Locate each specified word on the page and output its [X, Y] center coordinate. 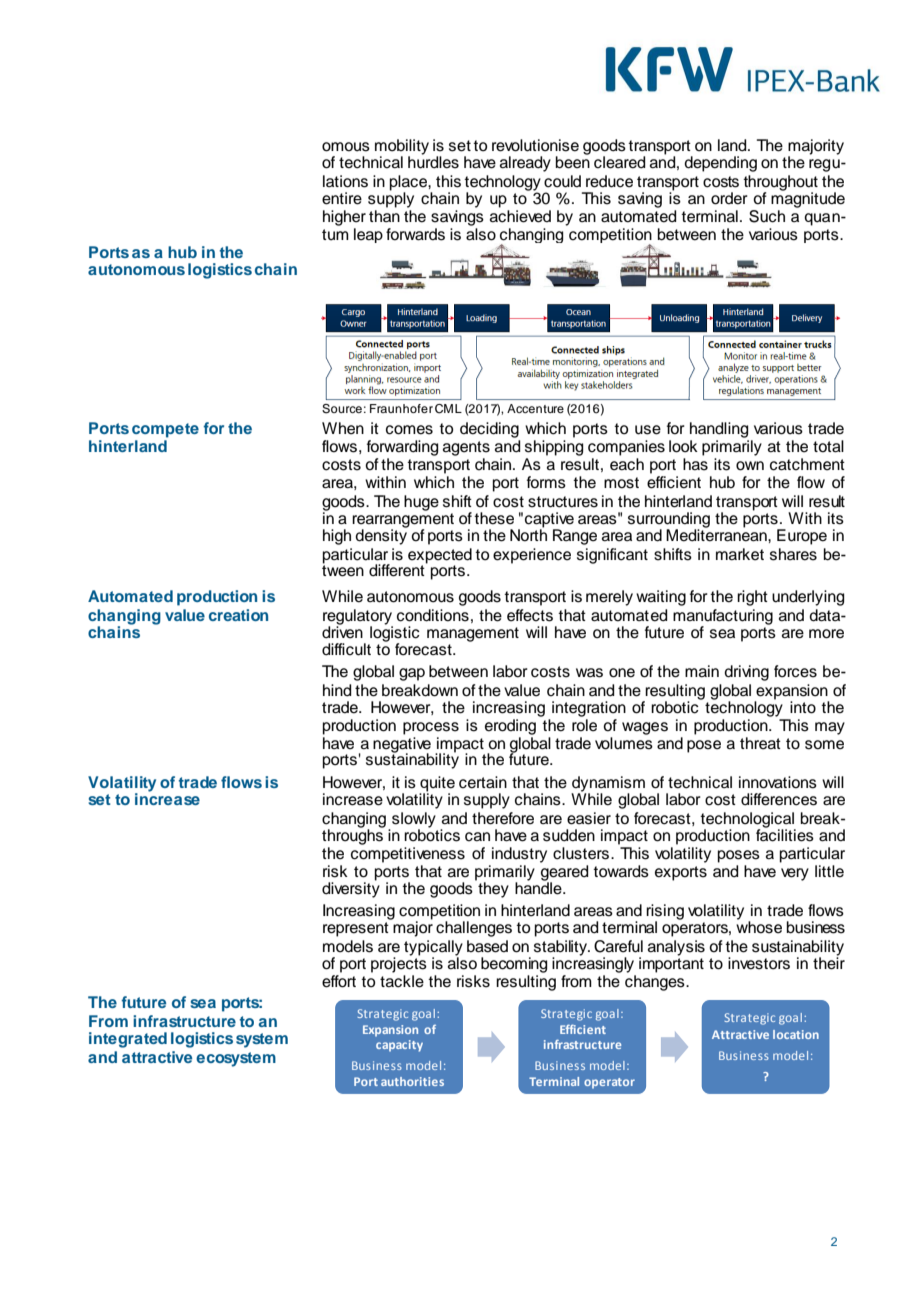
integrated [128, 1040]
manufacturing [723, 618]
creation [238, 615]
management [473, 634]
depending [720, 164]
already [525, 164]
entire [342, 198]
